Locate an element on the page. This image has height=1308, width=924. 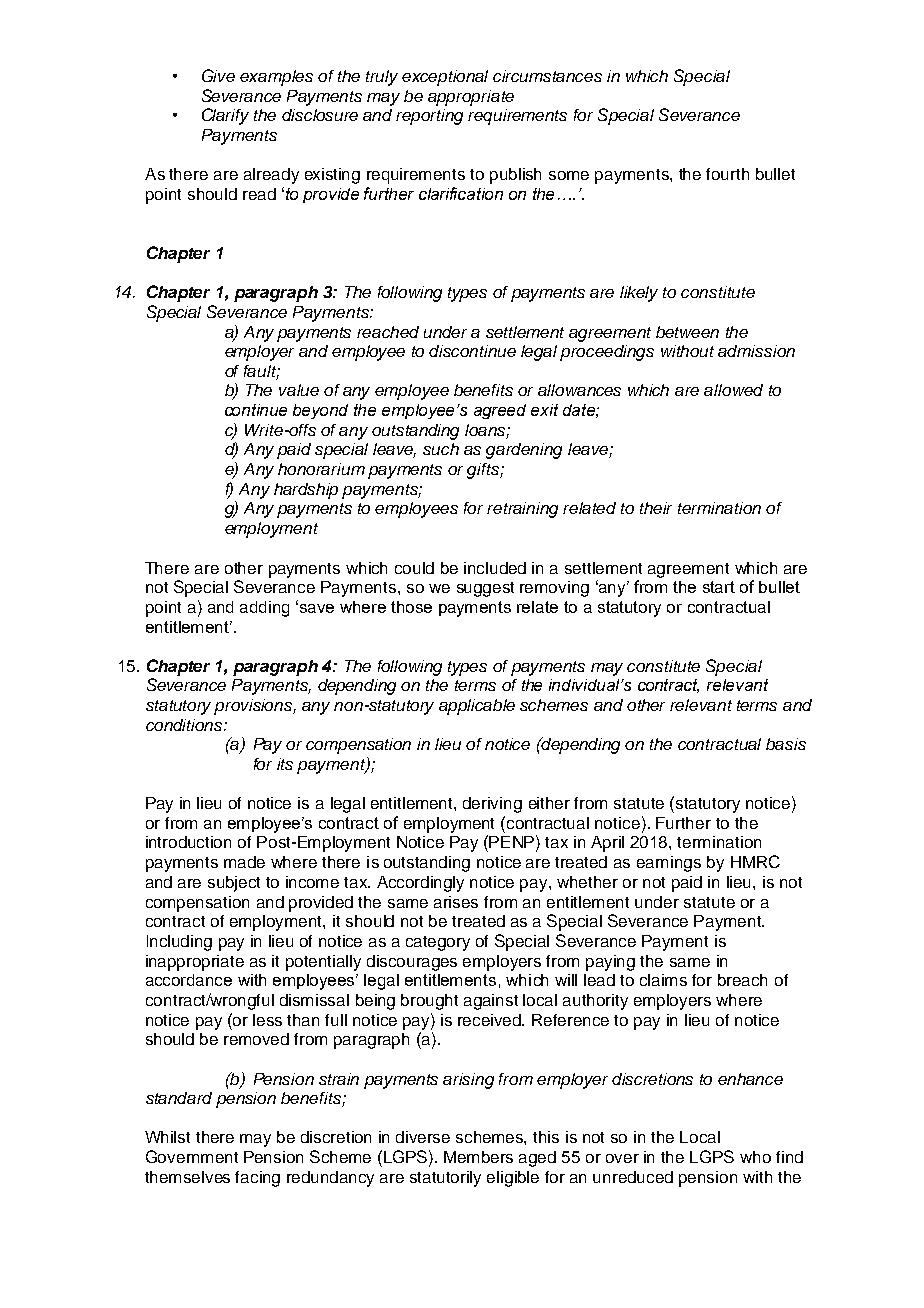
facing is located at coordinates (257, 1179).
